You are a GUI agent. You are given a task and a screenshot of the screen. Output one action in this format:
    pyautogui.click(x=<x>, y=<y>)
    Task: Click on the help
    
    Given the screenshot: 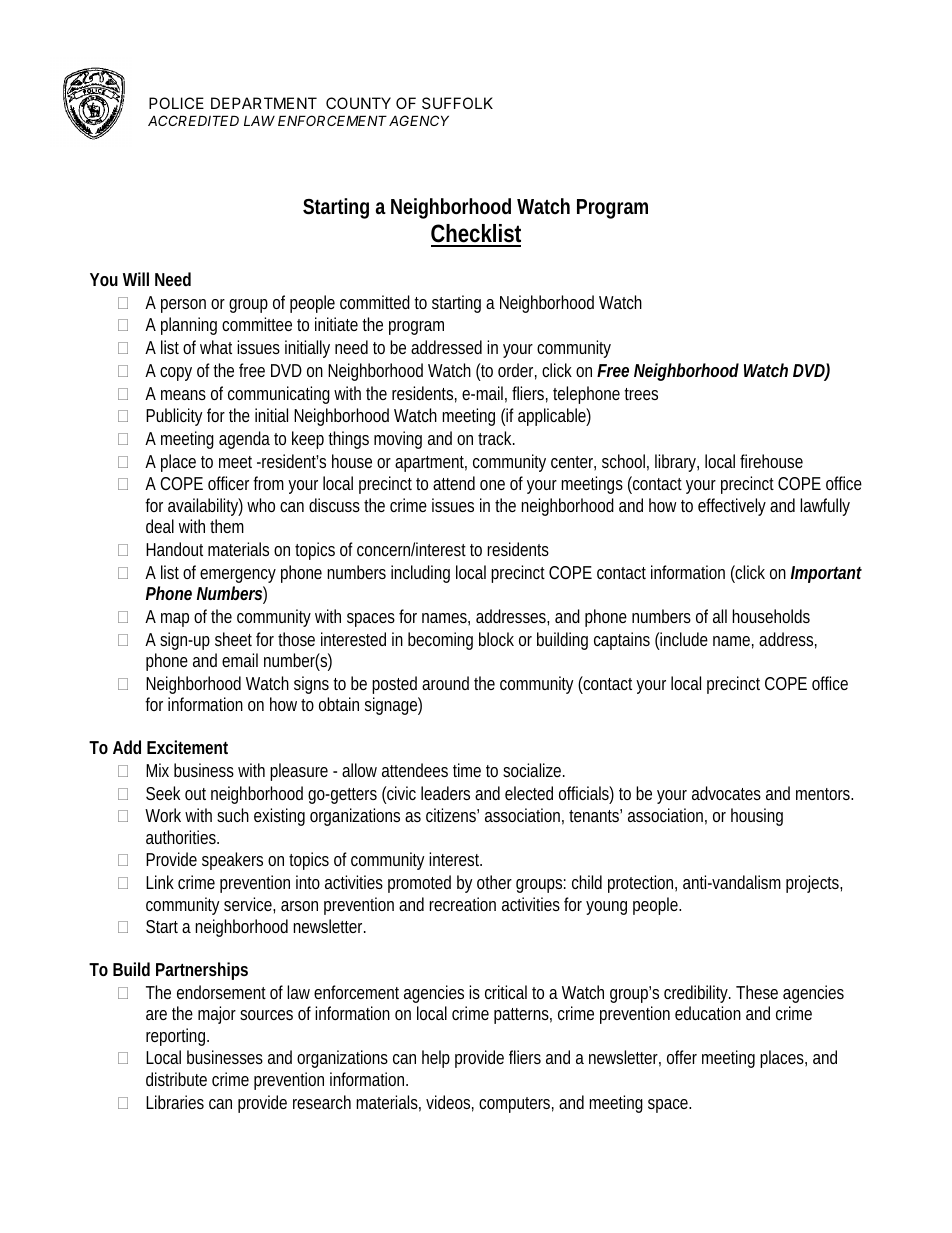 What is the action you would take?
    pyautogui.click(x=436, y=1059)
